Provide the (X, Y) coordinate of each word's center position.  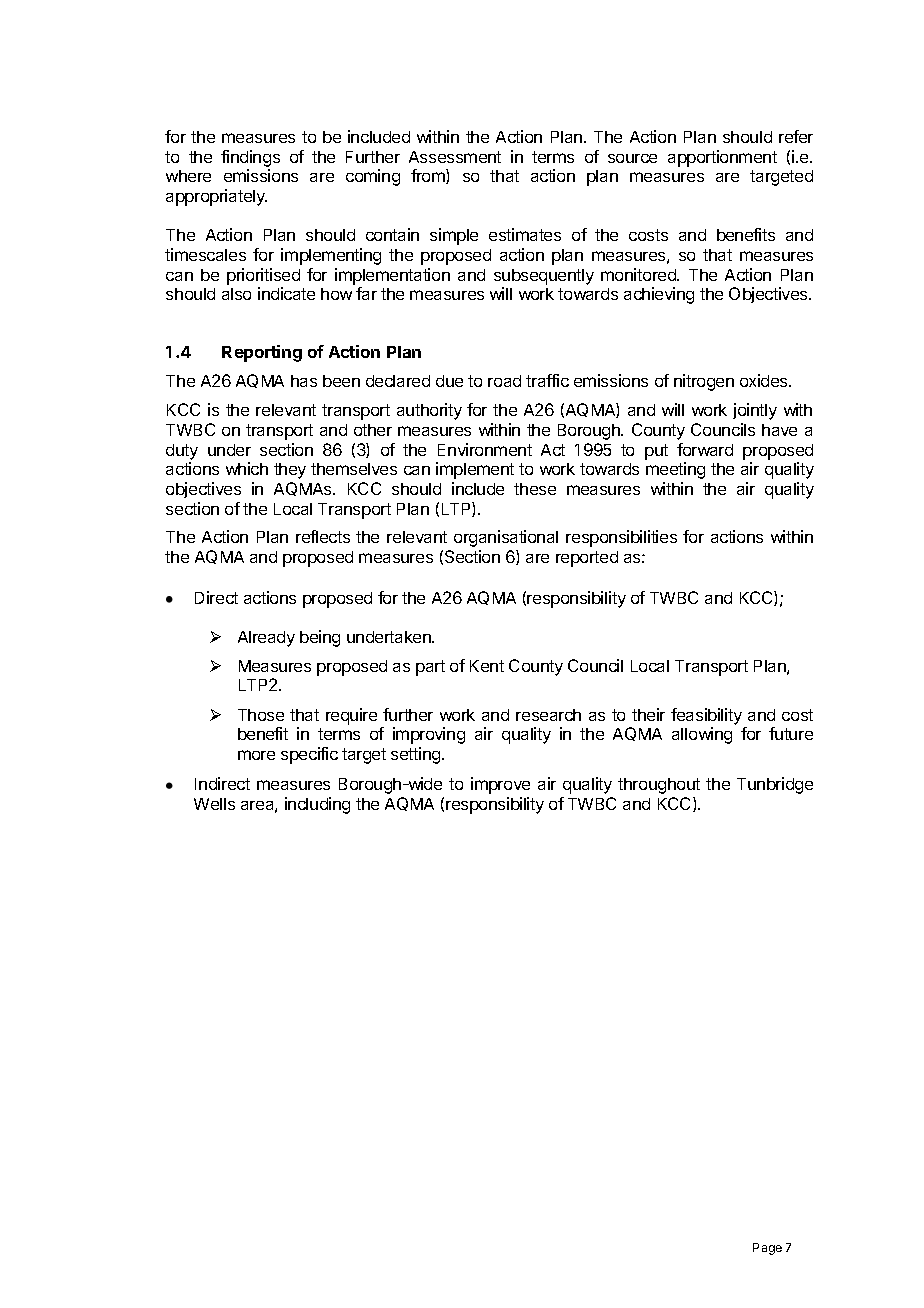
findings (250, 158)
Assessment (455, 157)
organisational (506, 538)
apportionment (722, 158)
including (317, 805)
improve (500, 785)
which (247, 468)
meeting (675, 470)
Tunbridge (775, 785)
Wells (214, 804)
